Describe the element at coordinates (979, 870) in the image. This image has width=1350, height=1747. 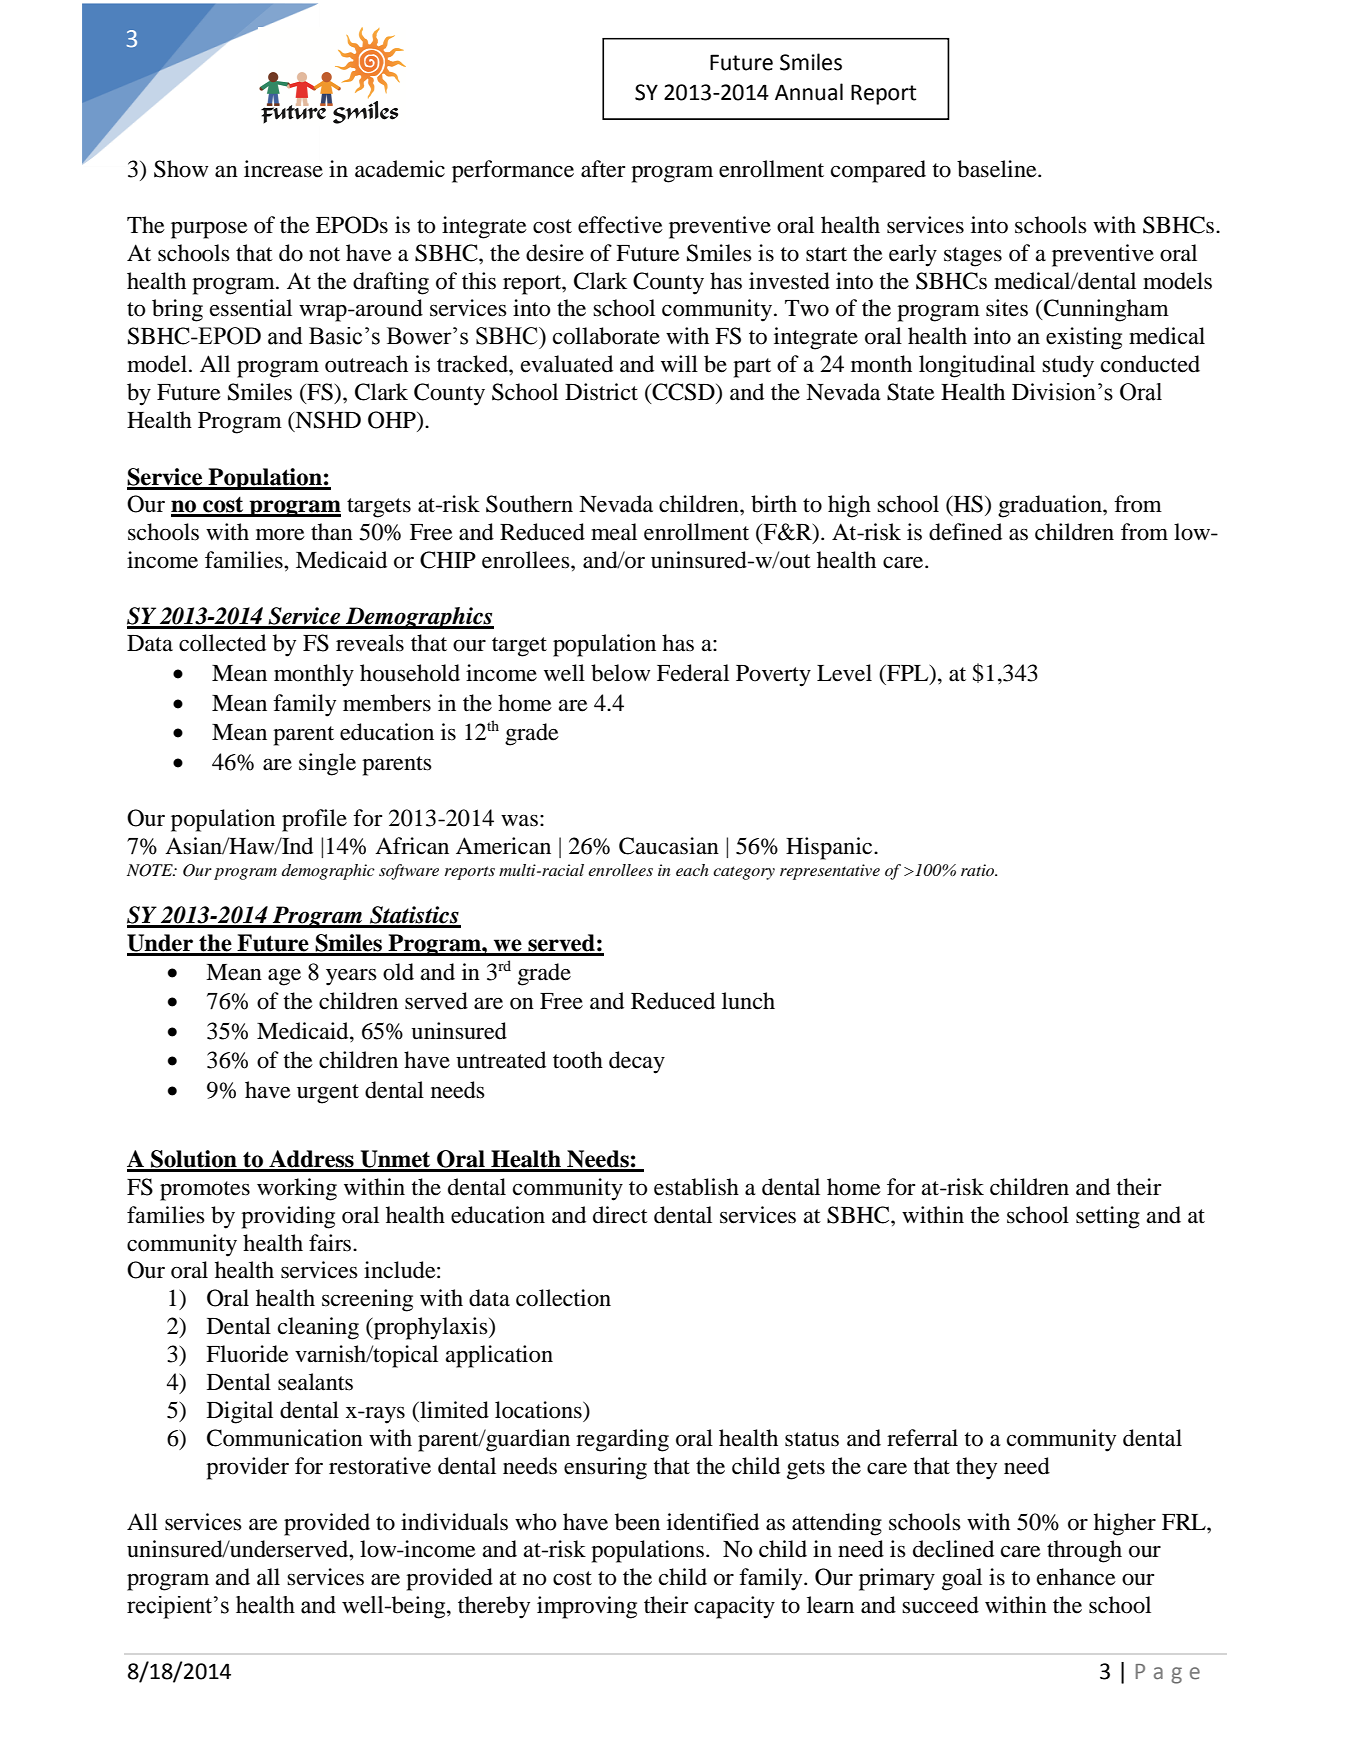
I see `ratio` at that location.
